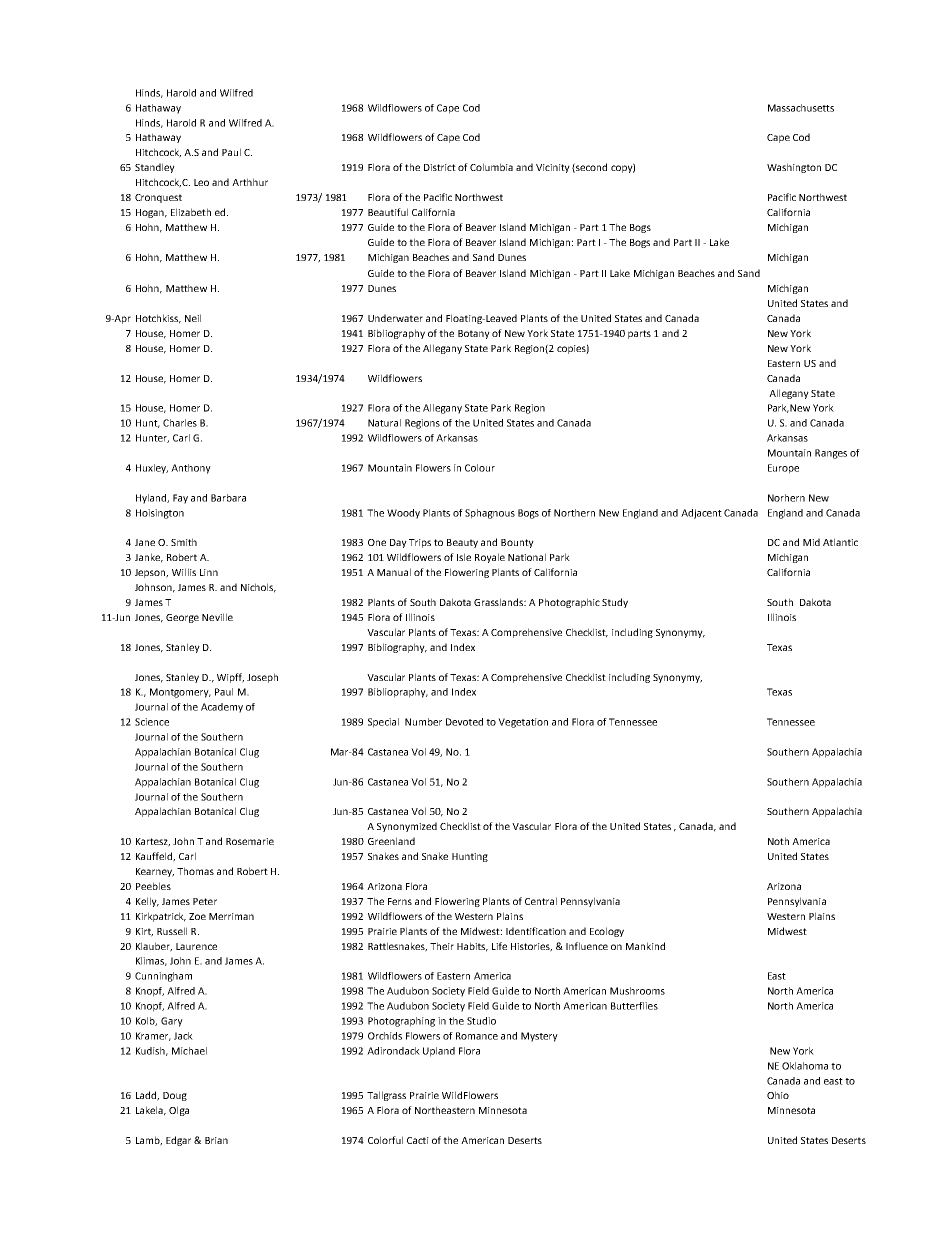 The height and width of the screenshot is (1233, 952). Describe the element at coordinates (201, 182) in the screenshot. I see `Leo` at that location.
